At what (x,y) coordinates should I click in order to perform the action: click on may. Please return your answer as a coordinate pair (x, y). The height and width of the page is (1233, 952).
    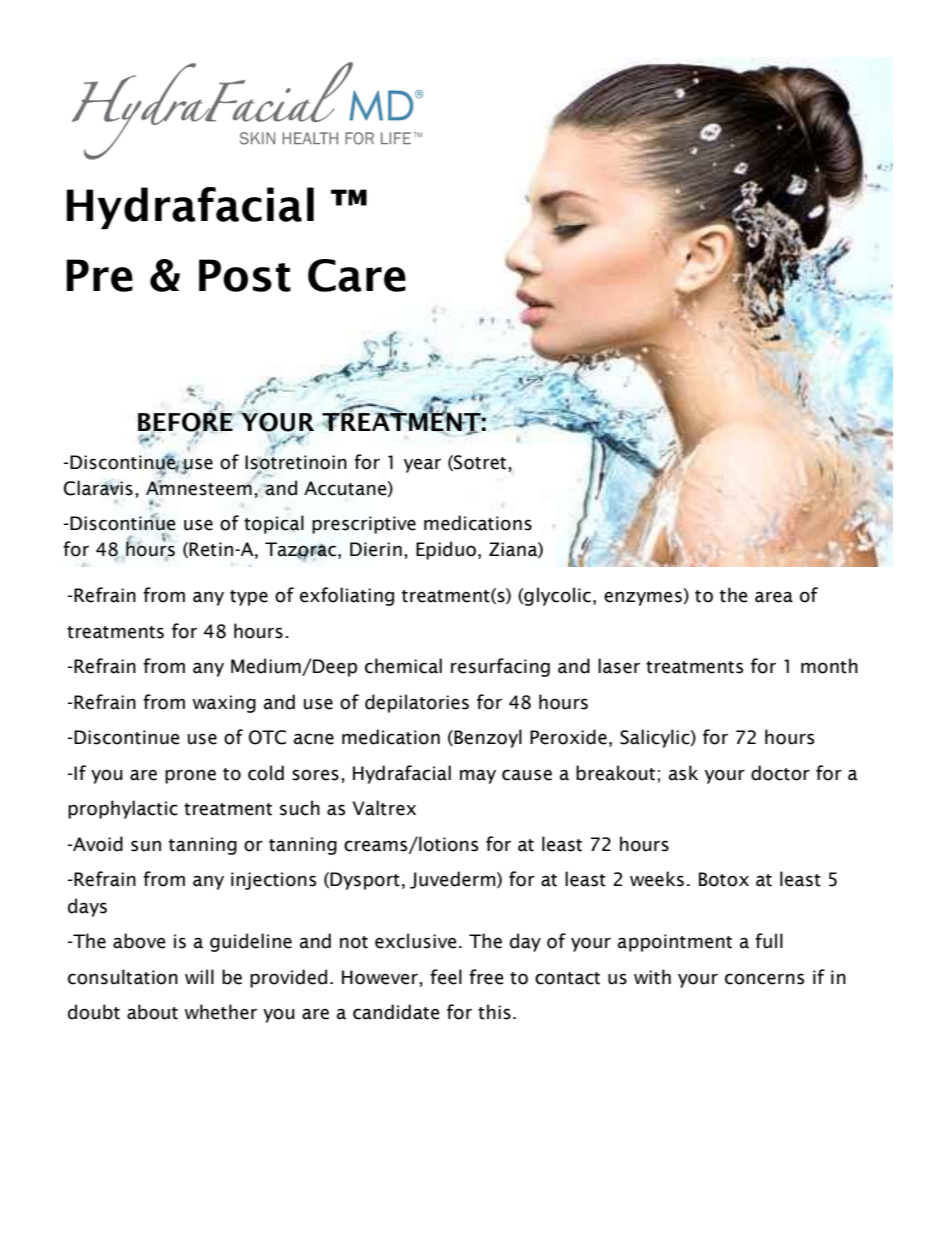
    Looking at the image, I should click on (478, 776).
